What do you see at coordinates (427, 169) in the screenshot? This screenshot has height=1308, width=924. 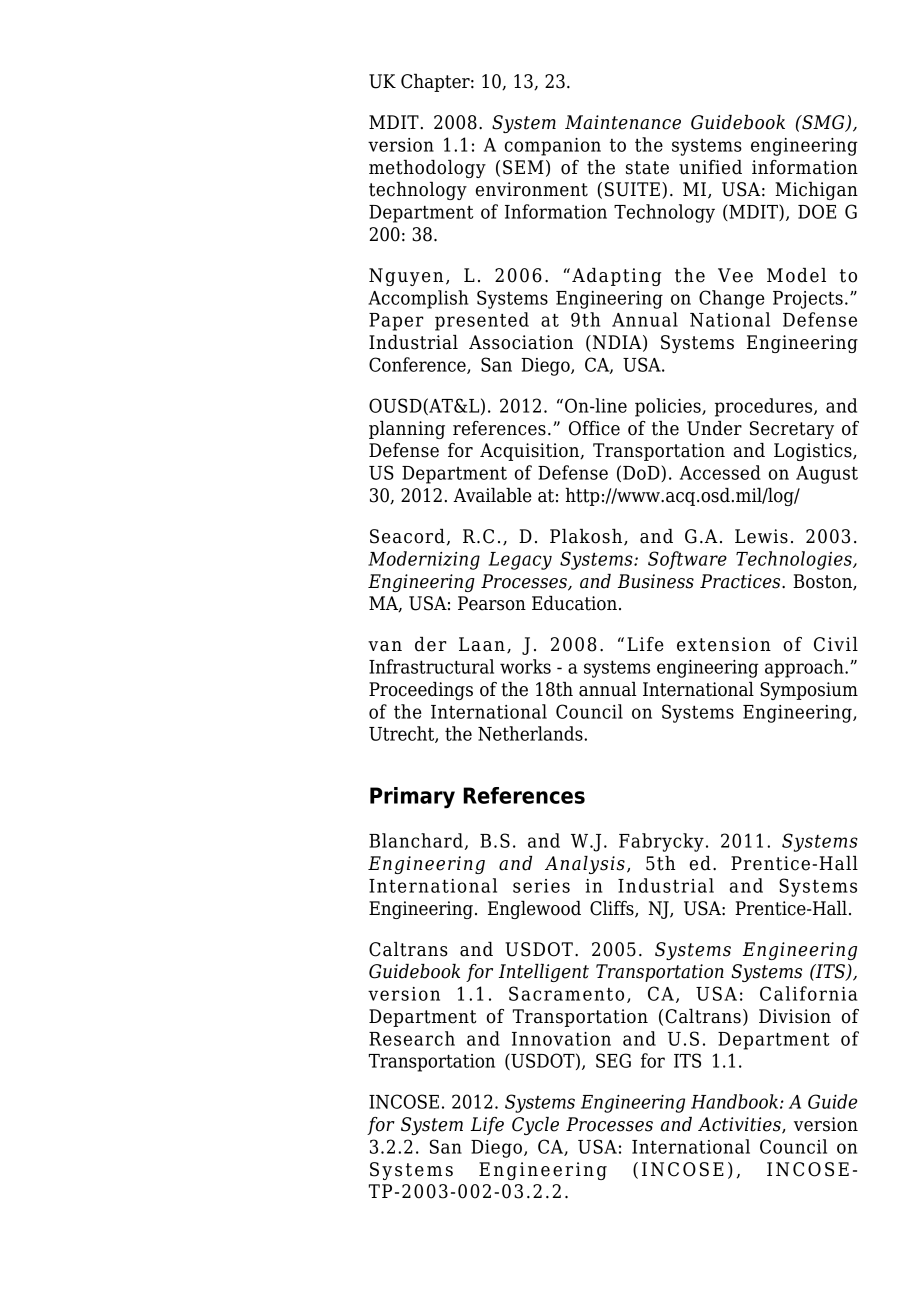 I see `methodology` at bounding box center [427, 169].
